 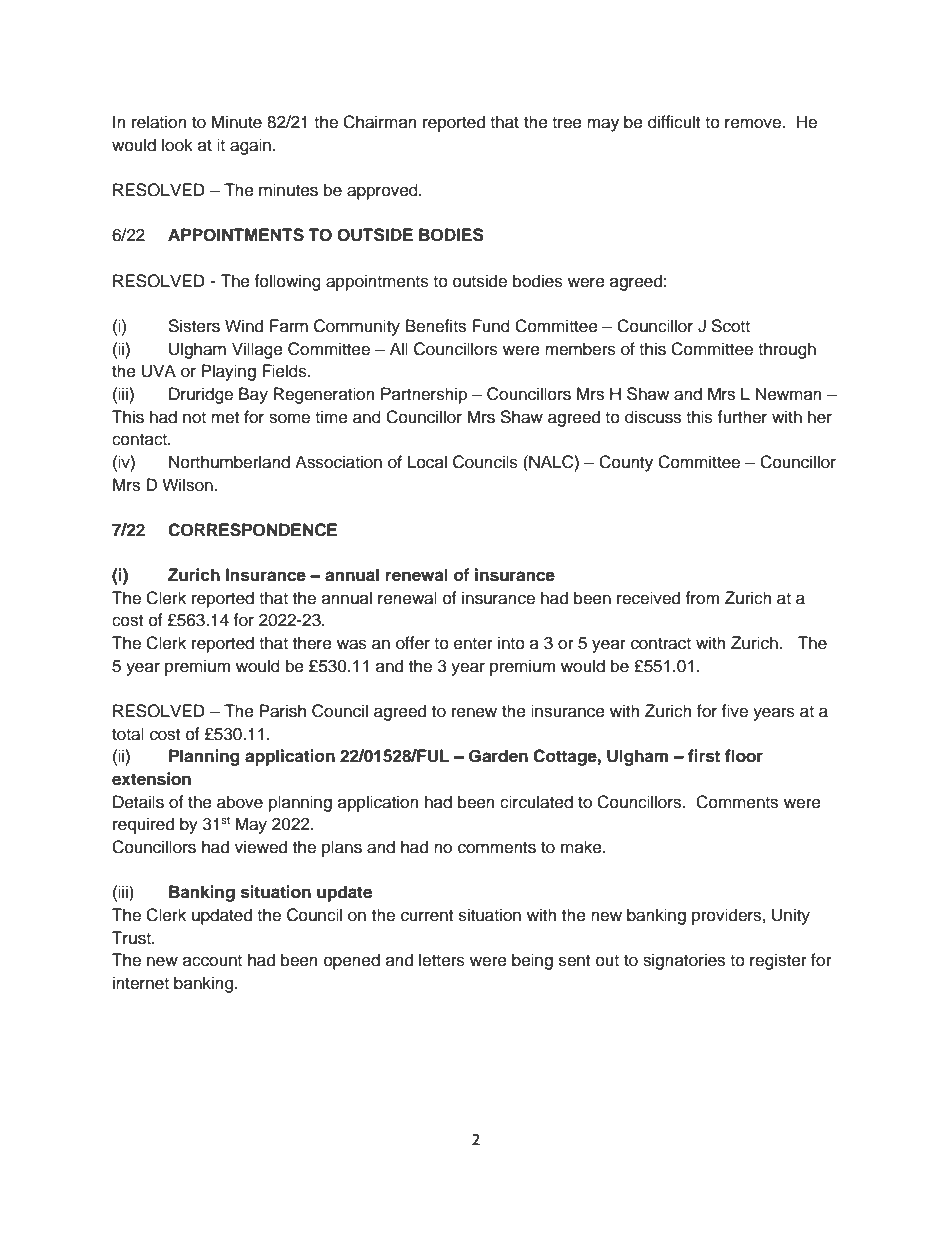 I want to click on Chairman, so click(x=380, y=122).
